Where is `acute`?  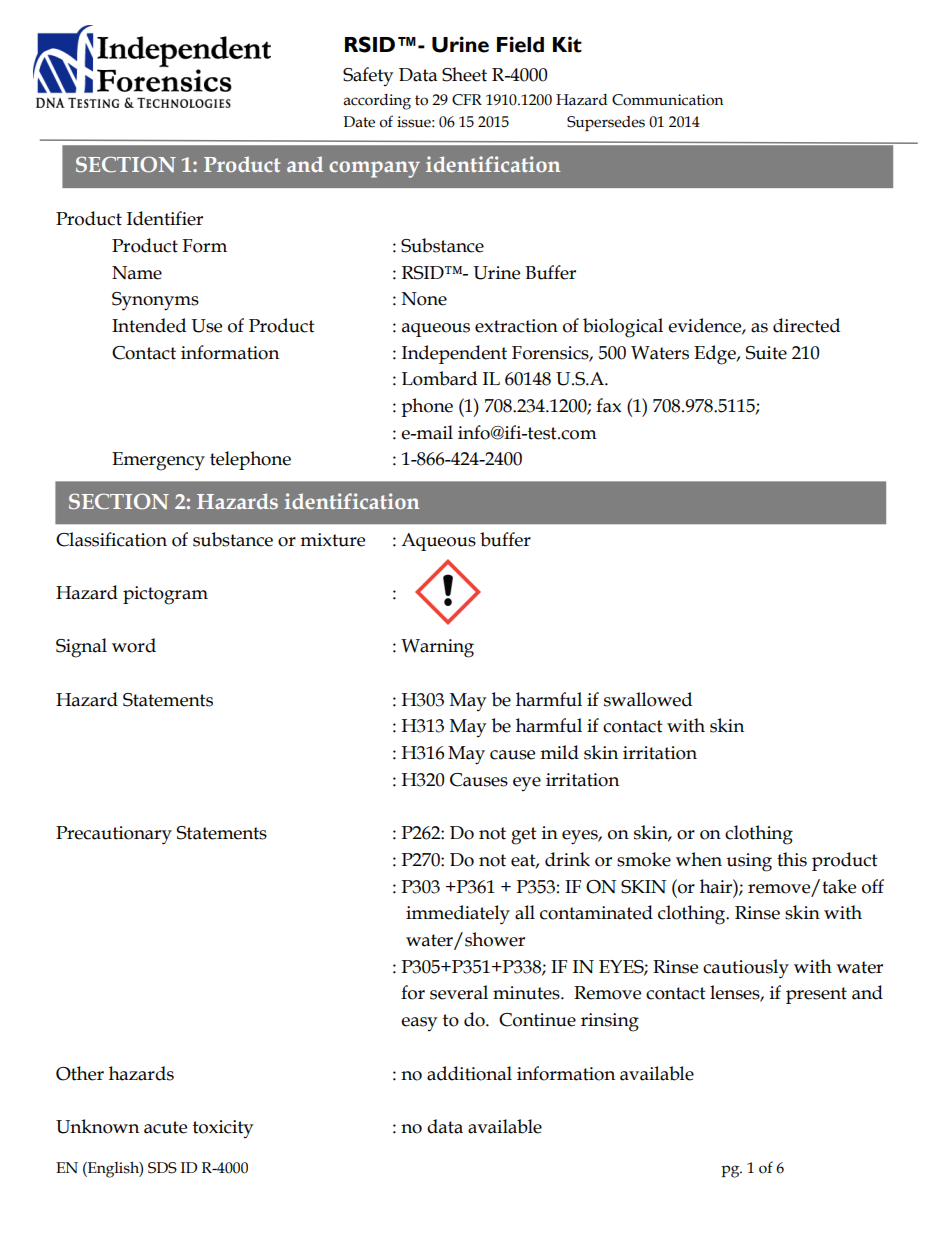 acute is located at coordinates (165, 1127).
